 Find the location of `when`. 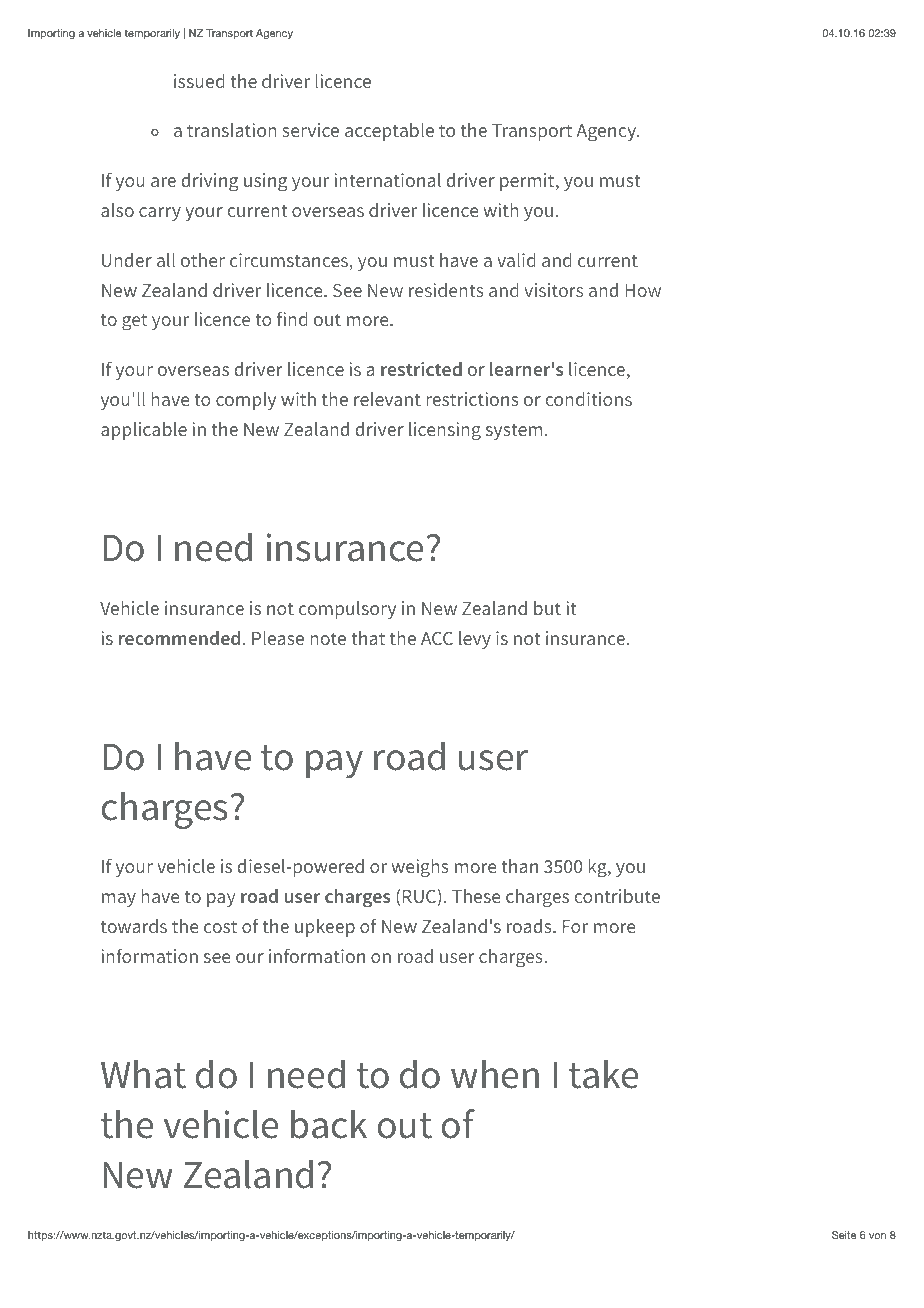

when is located at coordinates (495, 1074).
